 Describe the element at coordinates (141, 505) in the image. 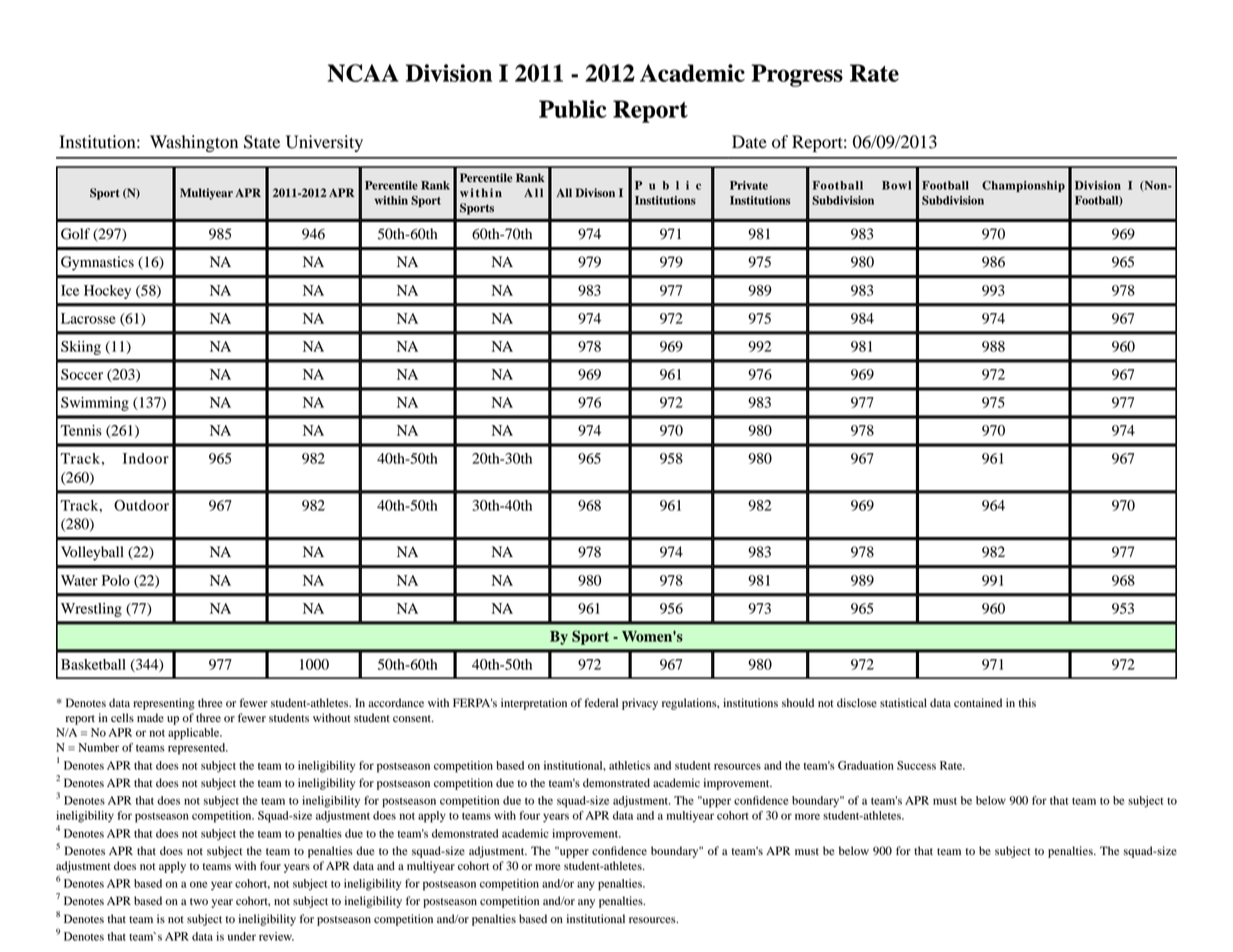

I see `Outdoor` at that location.
